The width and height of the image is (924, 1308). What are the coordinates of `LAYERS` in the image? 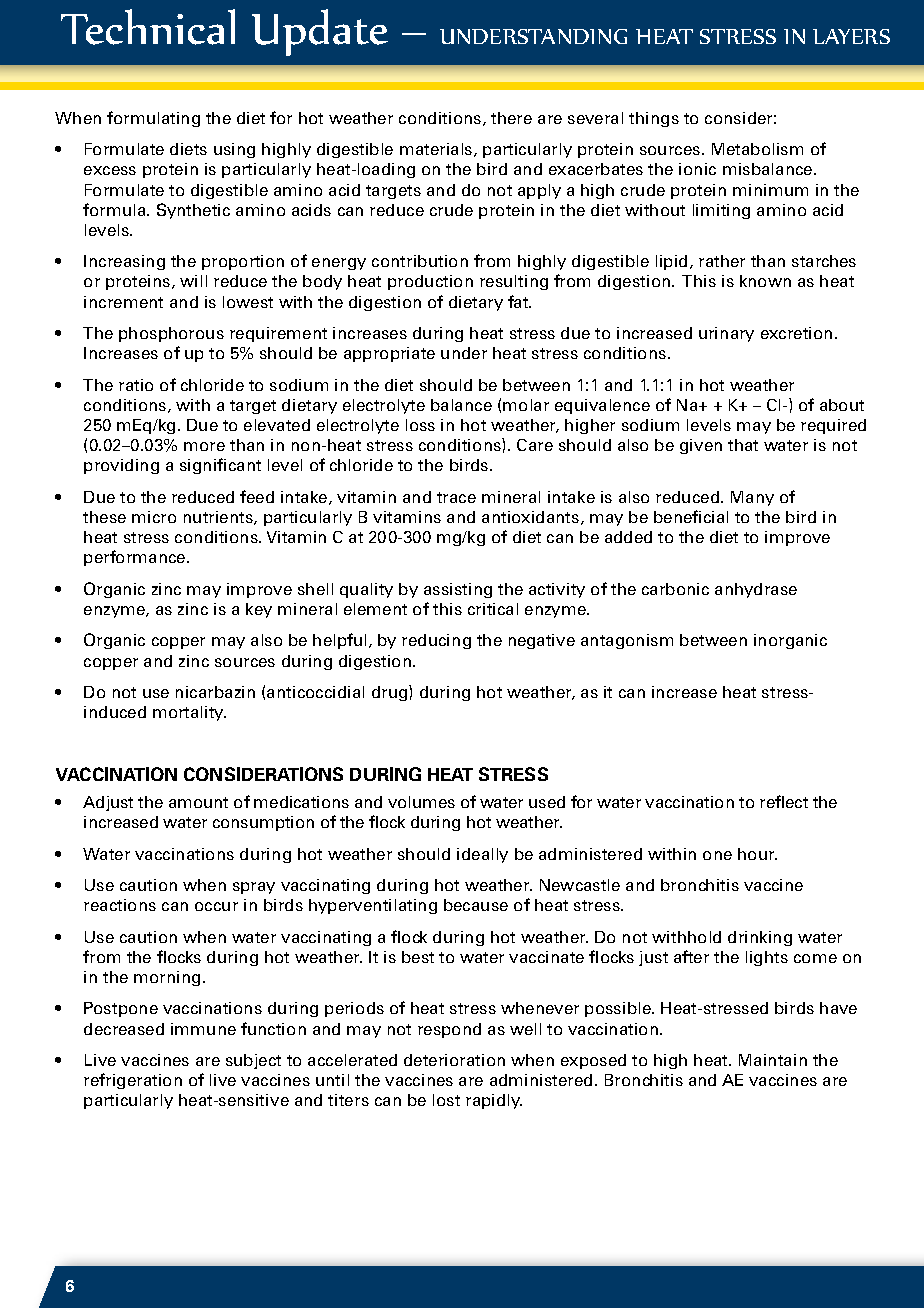 It's located at (851, 36).
